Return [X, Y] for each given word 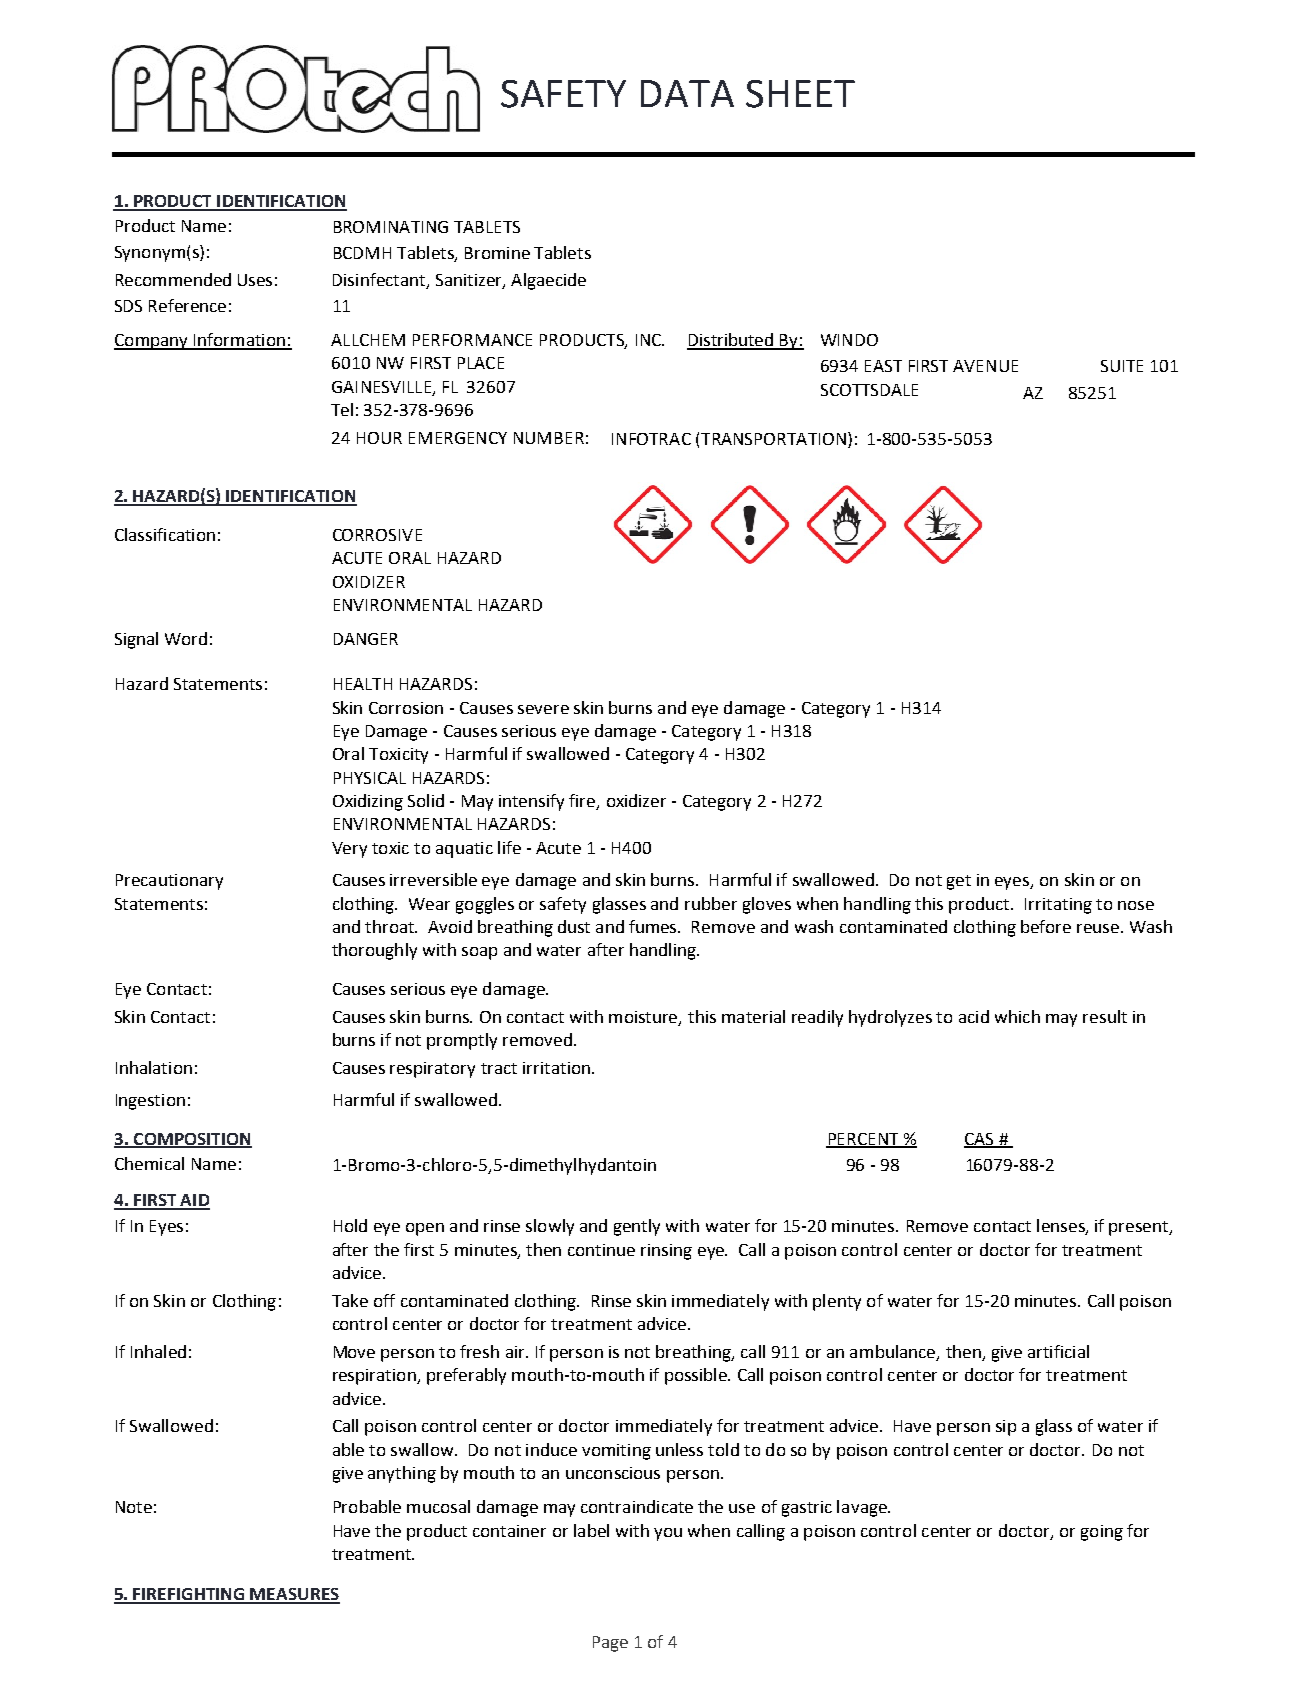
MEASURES [294, 1595]
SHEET [800, 94]
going [1102, 1533]
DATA [687, 93]
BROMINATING [391, 227]
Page [610, 1644]
